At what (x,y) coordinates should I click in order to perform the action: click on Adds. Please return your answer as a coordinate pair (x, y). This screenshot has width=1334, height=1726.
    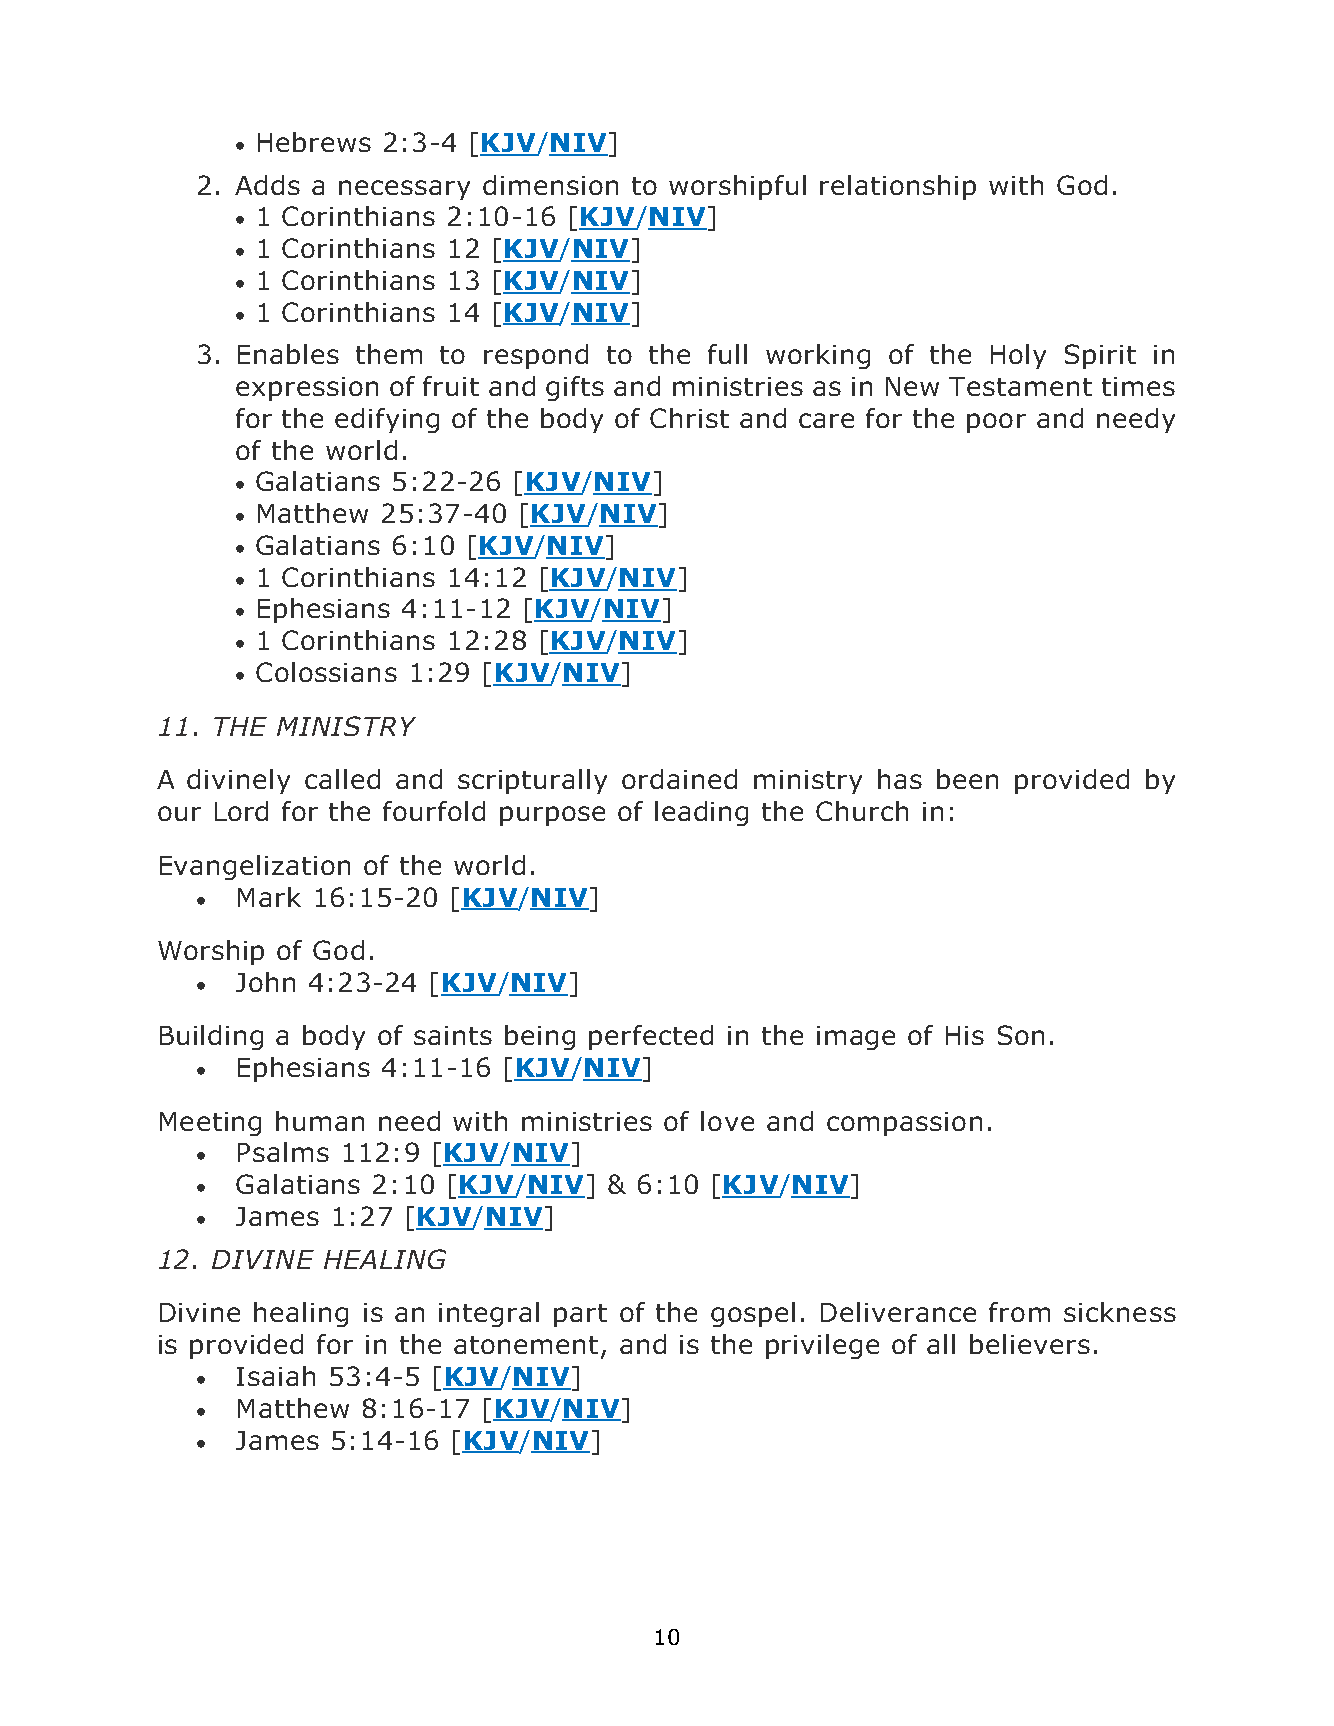
    Looking at the image, I should click on (267, 185).
